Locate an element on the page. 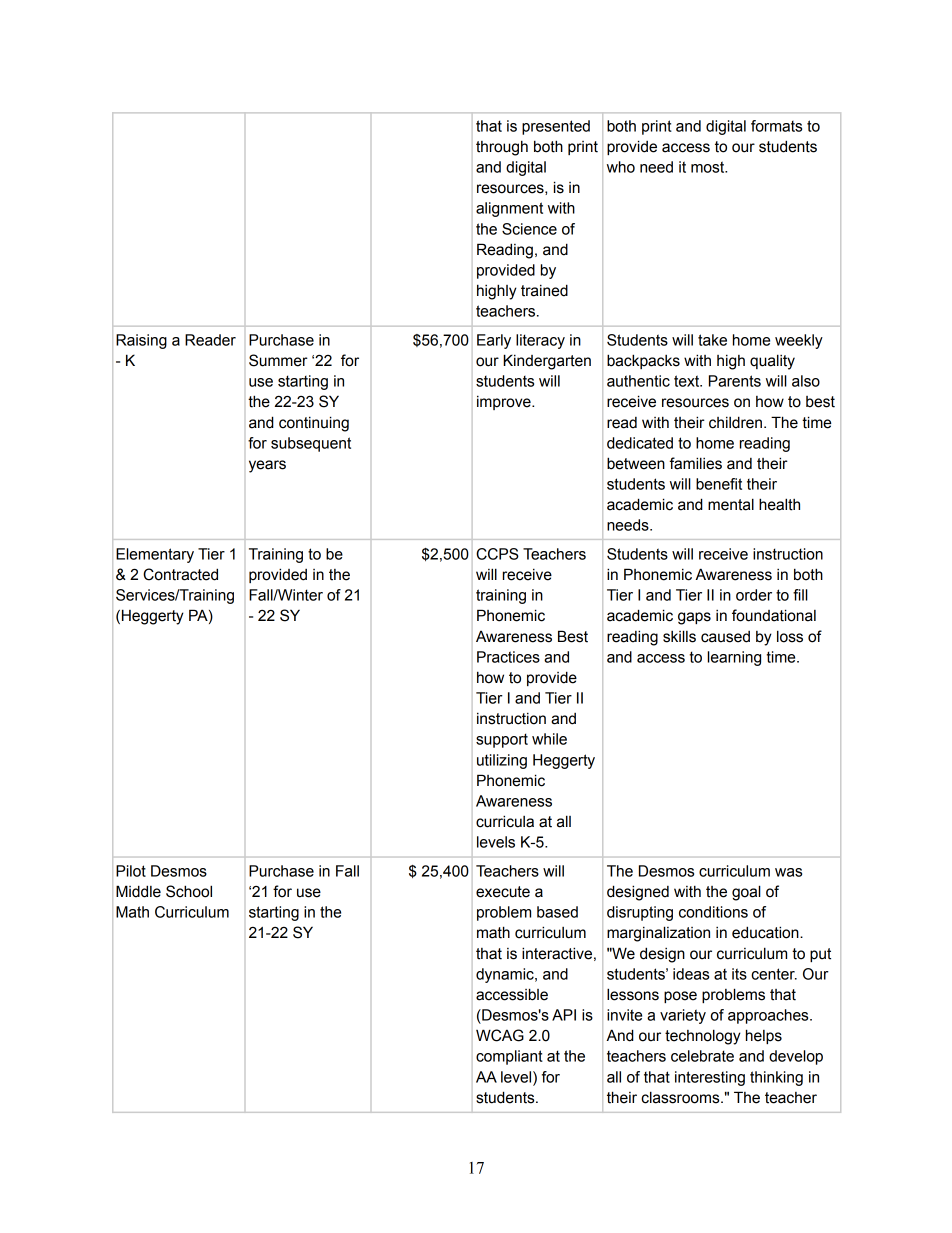 The height and width of the page is (1233, 952). execute is located at coordinates (503, 892).
